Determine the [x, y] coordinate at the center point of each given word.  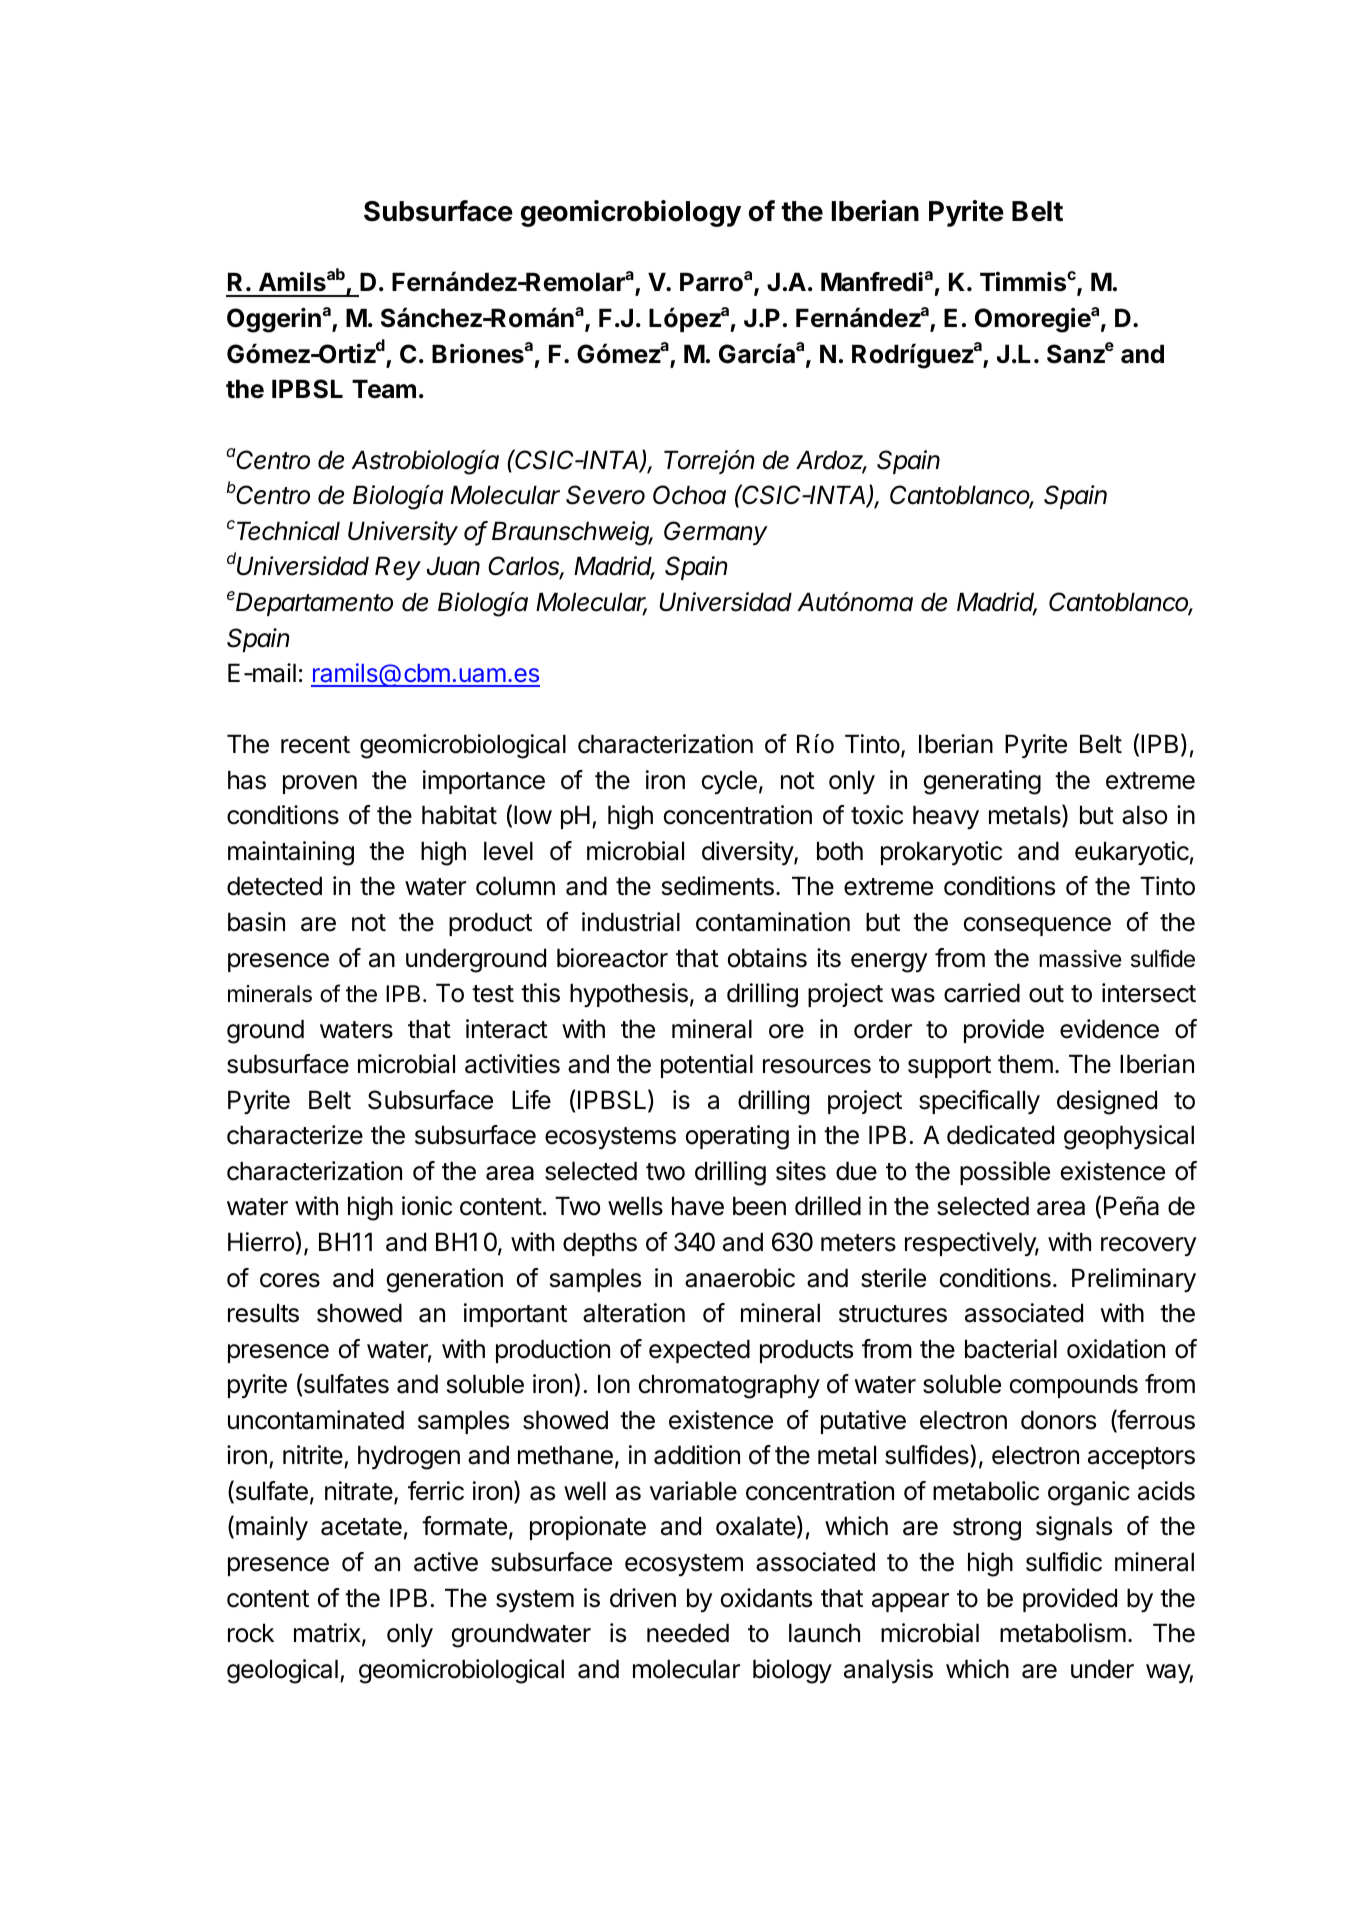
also [1144, 815]
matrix [328, 1634]
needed [688, 1633]
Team [384, 389]
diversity [748, 853]
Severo [605, 495]
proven [320, 784]
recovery [1148, 1246]
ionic [427, 1206]
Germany [716, 533]
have [698, 1206]
